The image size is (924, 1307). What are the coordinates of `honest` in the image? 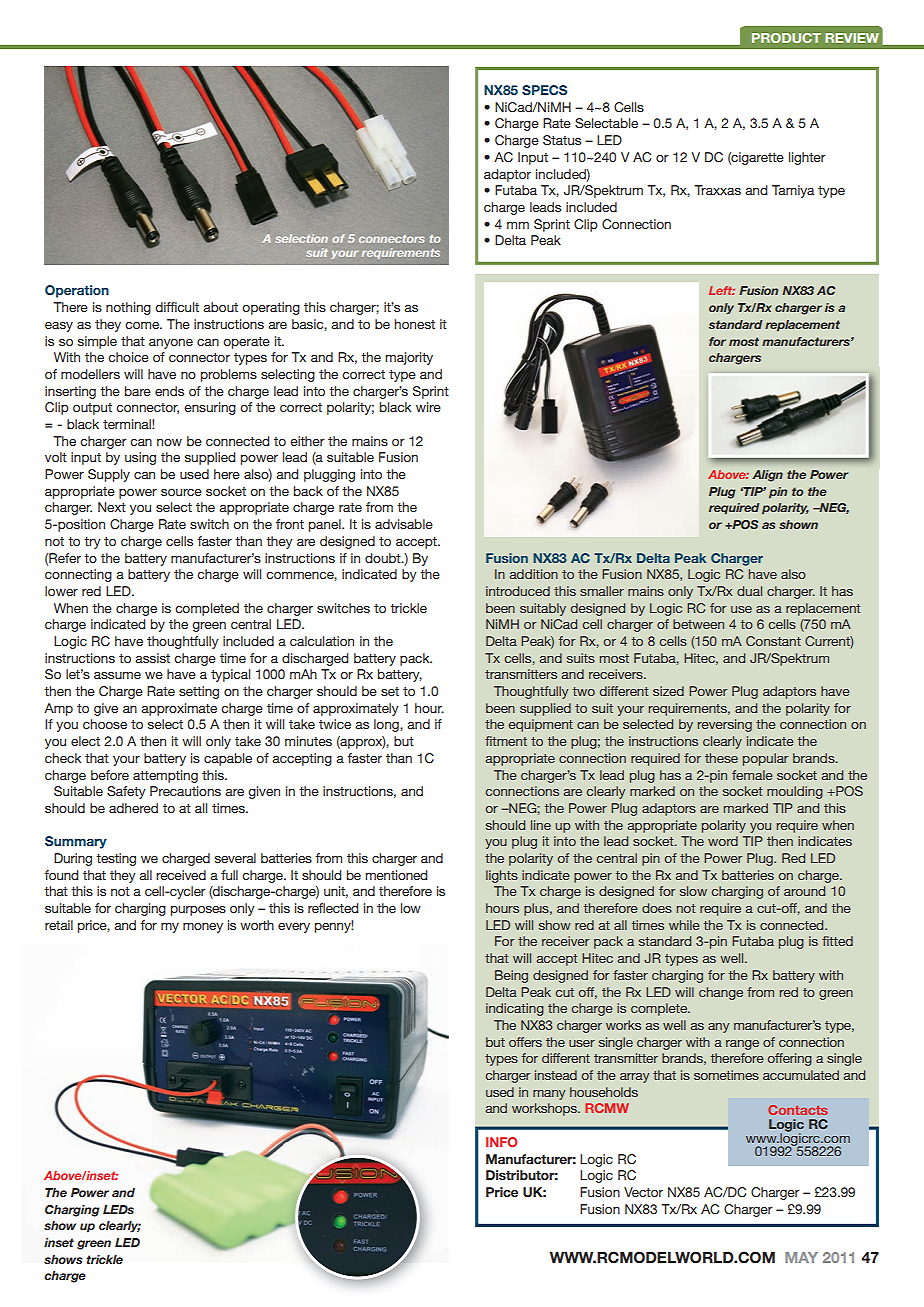 It's located at (414, 324).
